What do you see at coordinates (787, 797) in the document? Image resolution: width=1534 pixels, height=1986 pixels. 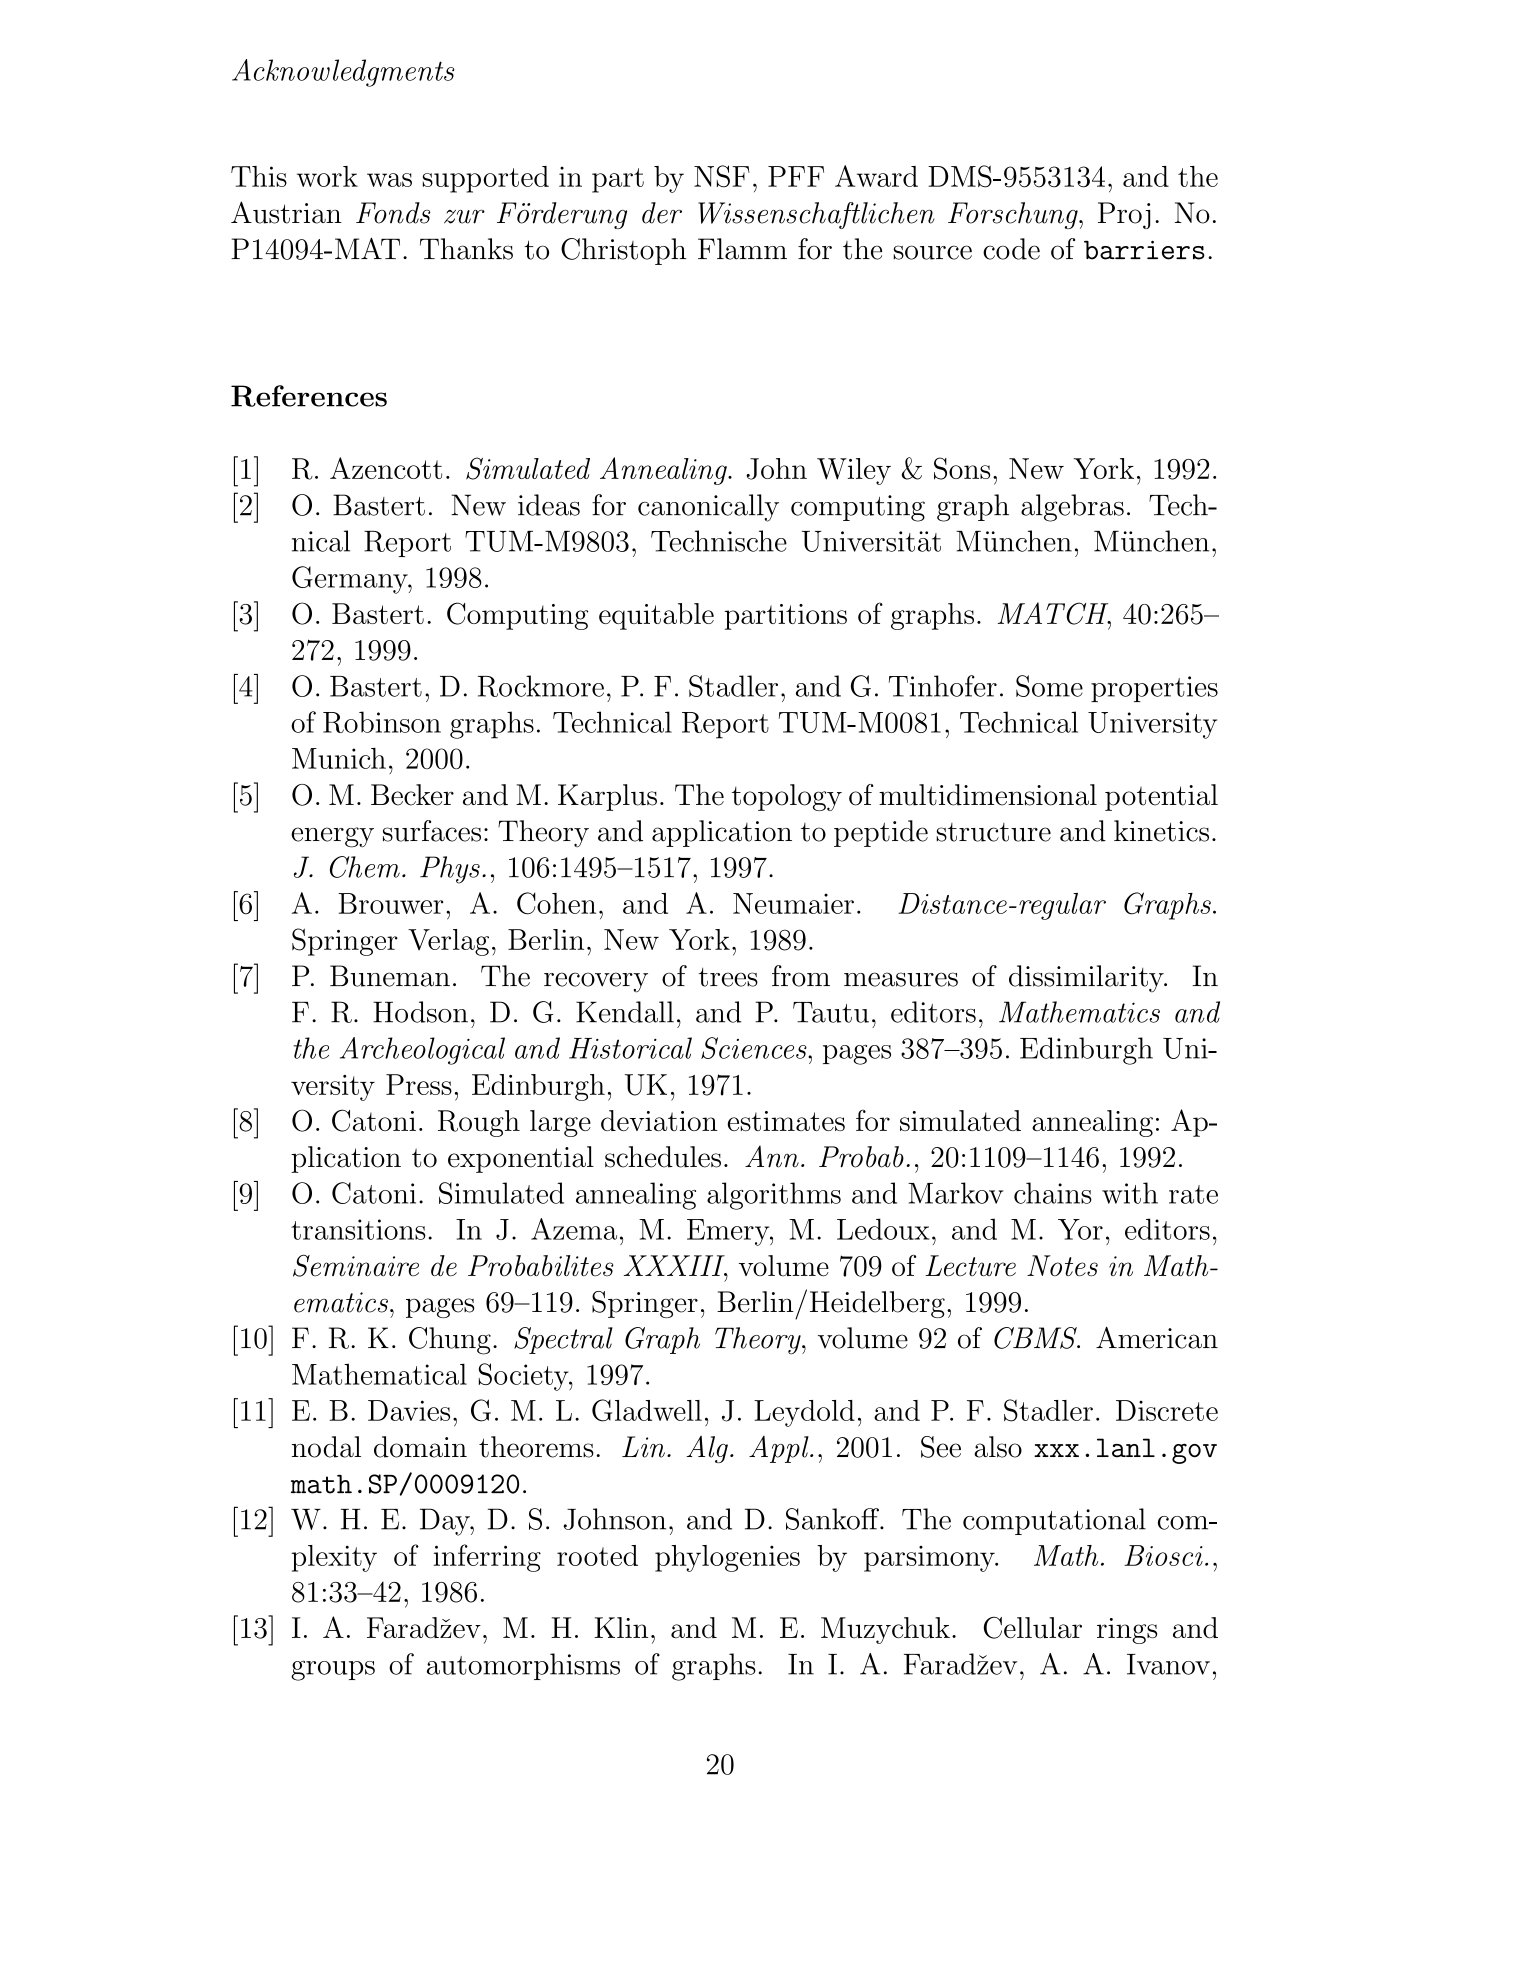 I see `topology` at bounding box center [787, 797].
